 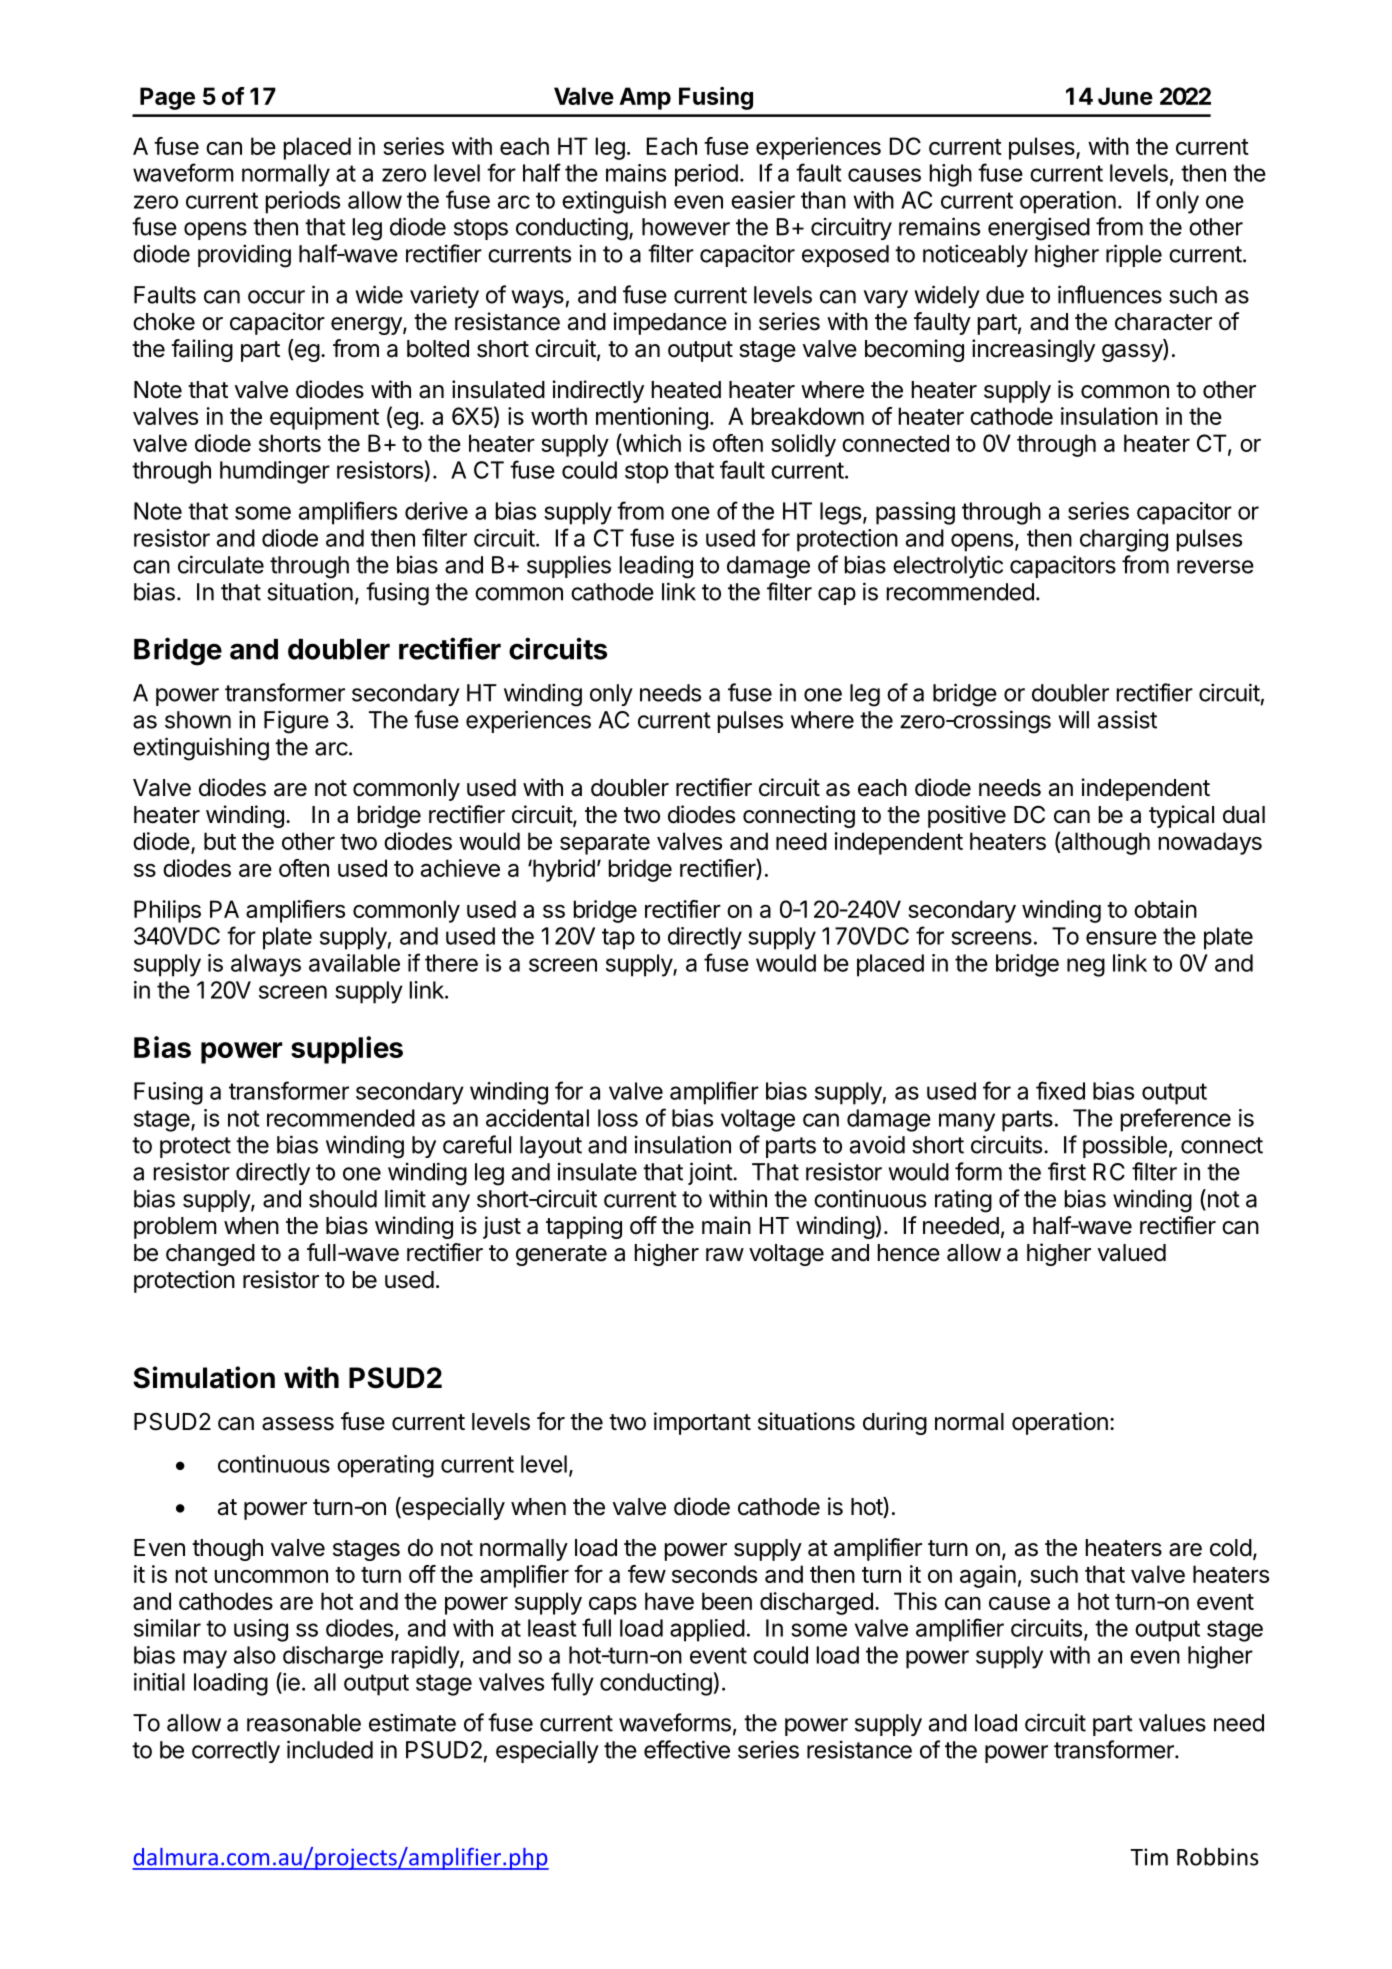 What do you see at coordinates (354, 963) in the screenshot?
I see `available` at bounding box center [354, 963].
